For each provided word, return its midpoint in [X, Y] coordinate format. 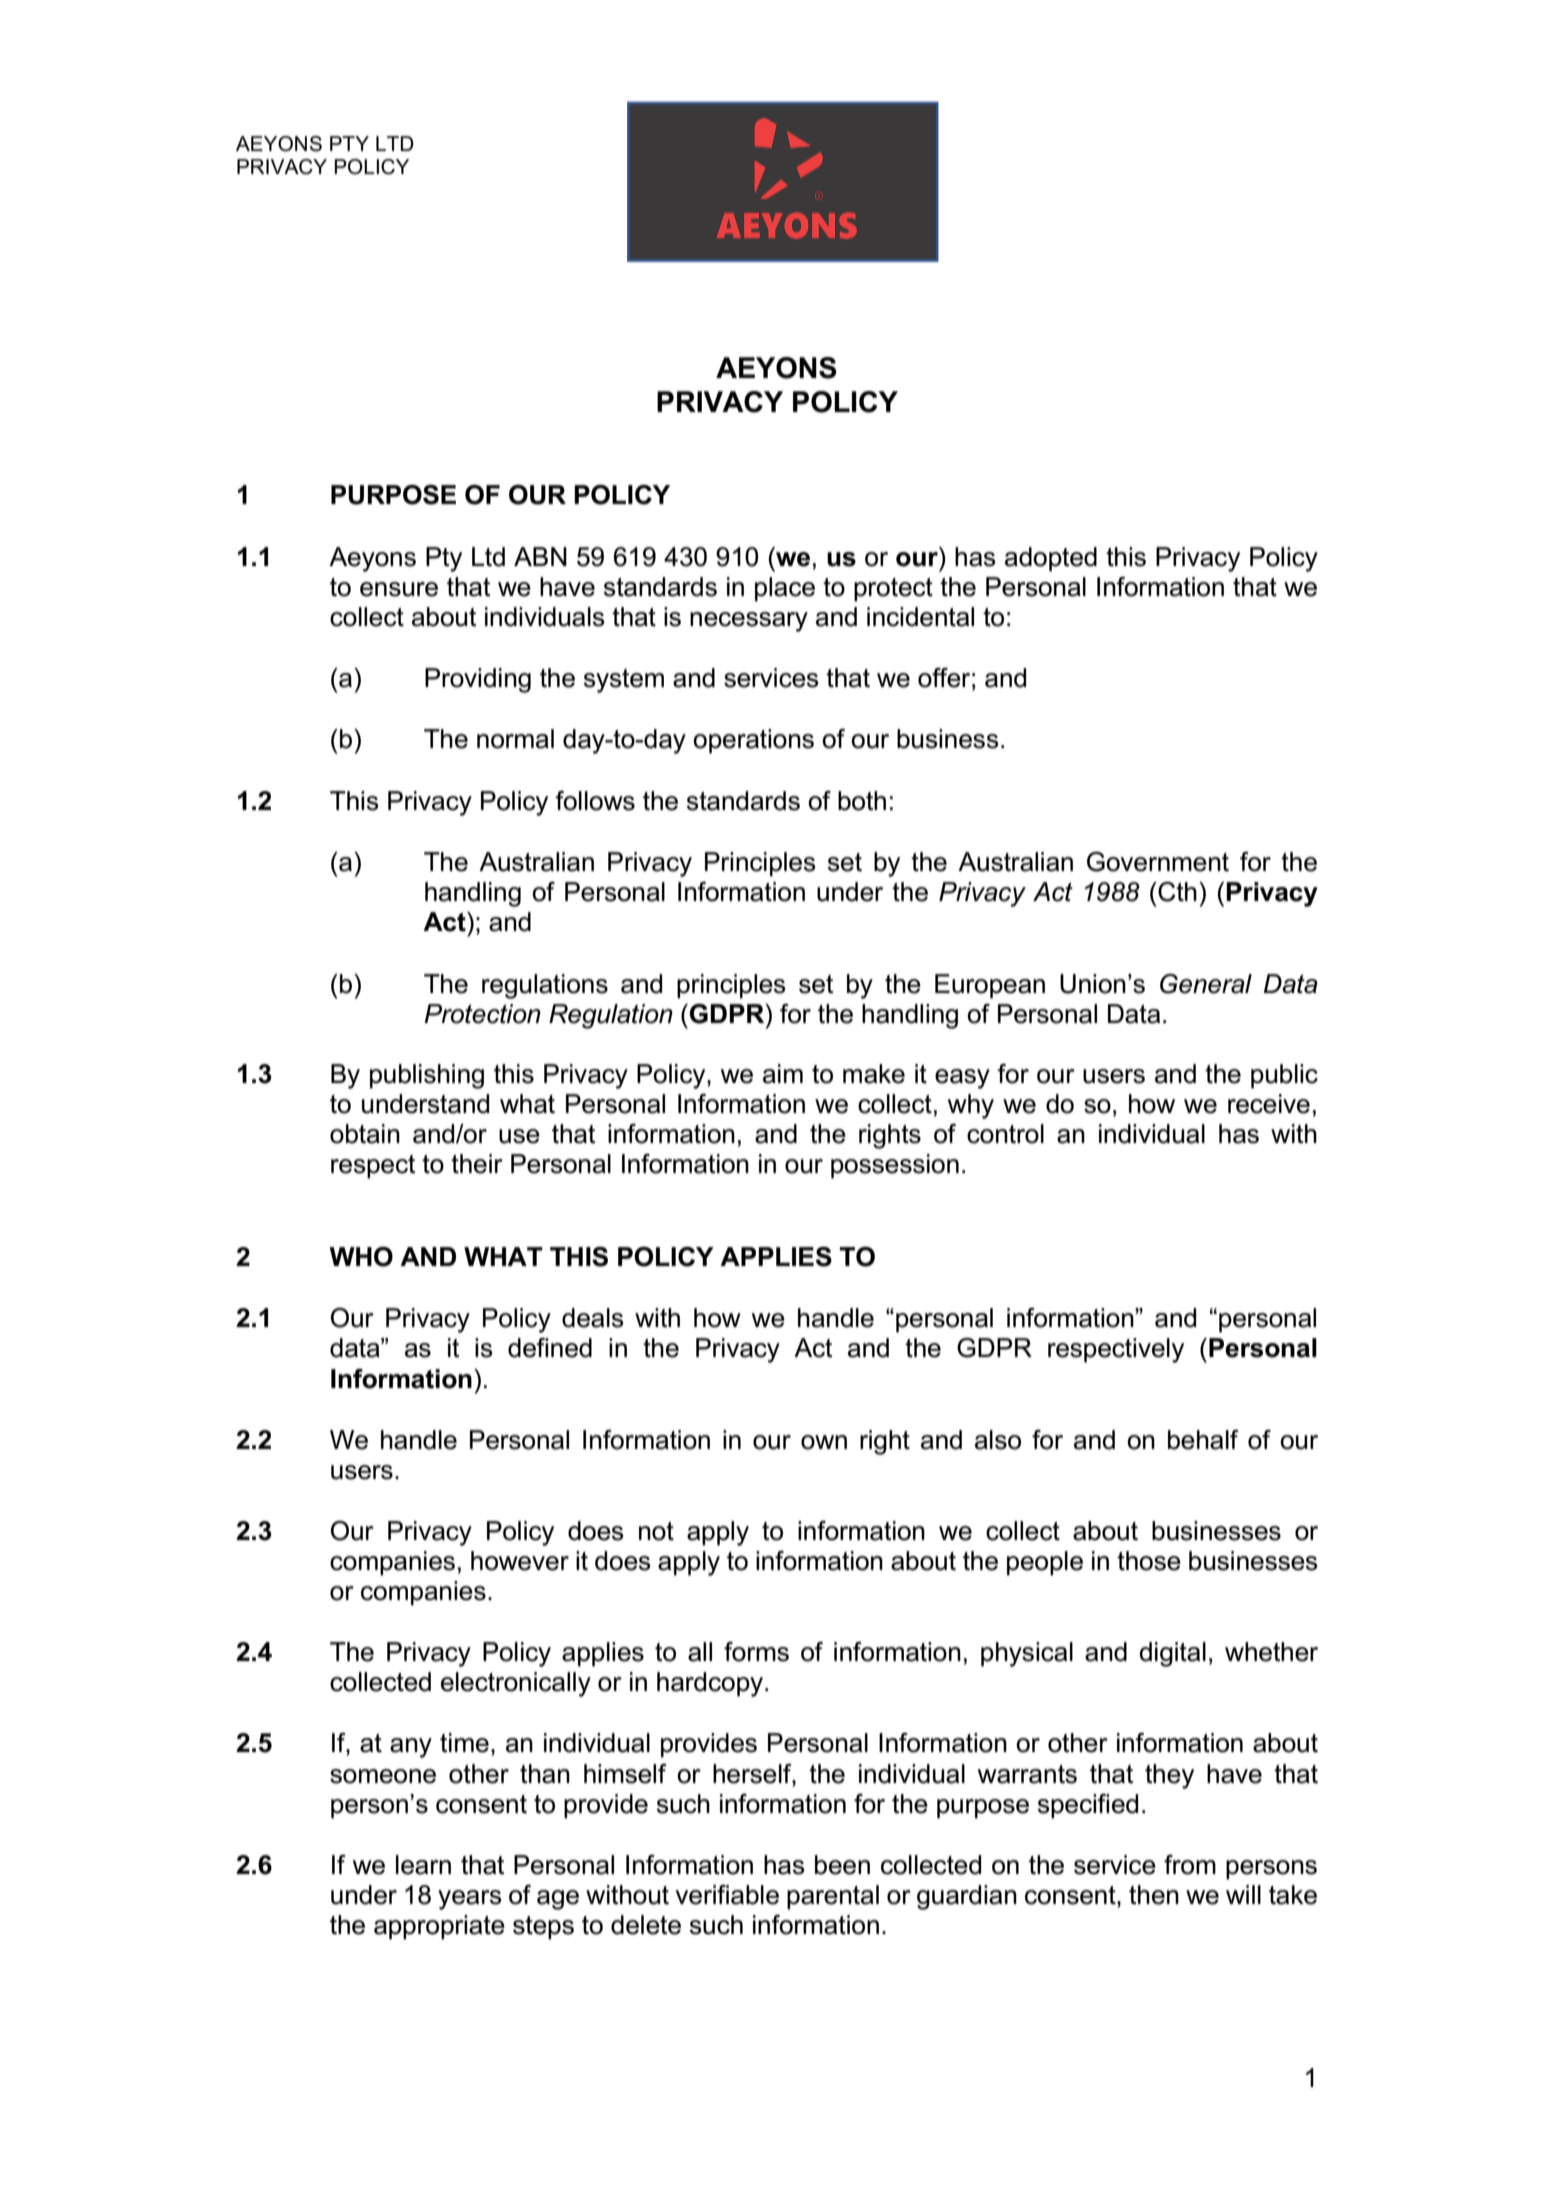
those [1149, 1561]
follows [595, 801]
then [1154, 1895]
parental [833, 1897]
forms [756, 1652]
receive [1269, 1104]
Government [1158, 862]
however [520, 1561]
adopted [1051, 559]
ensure [399, 589]
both [862, 801]
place [785, 589]
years [470, 1900]
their [477, 1164]
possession [895, 1166]
